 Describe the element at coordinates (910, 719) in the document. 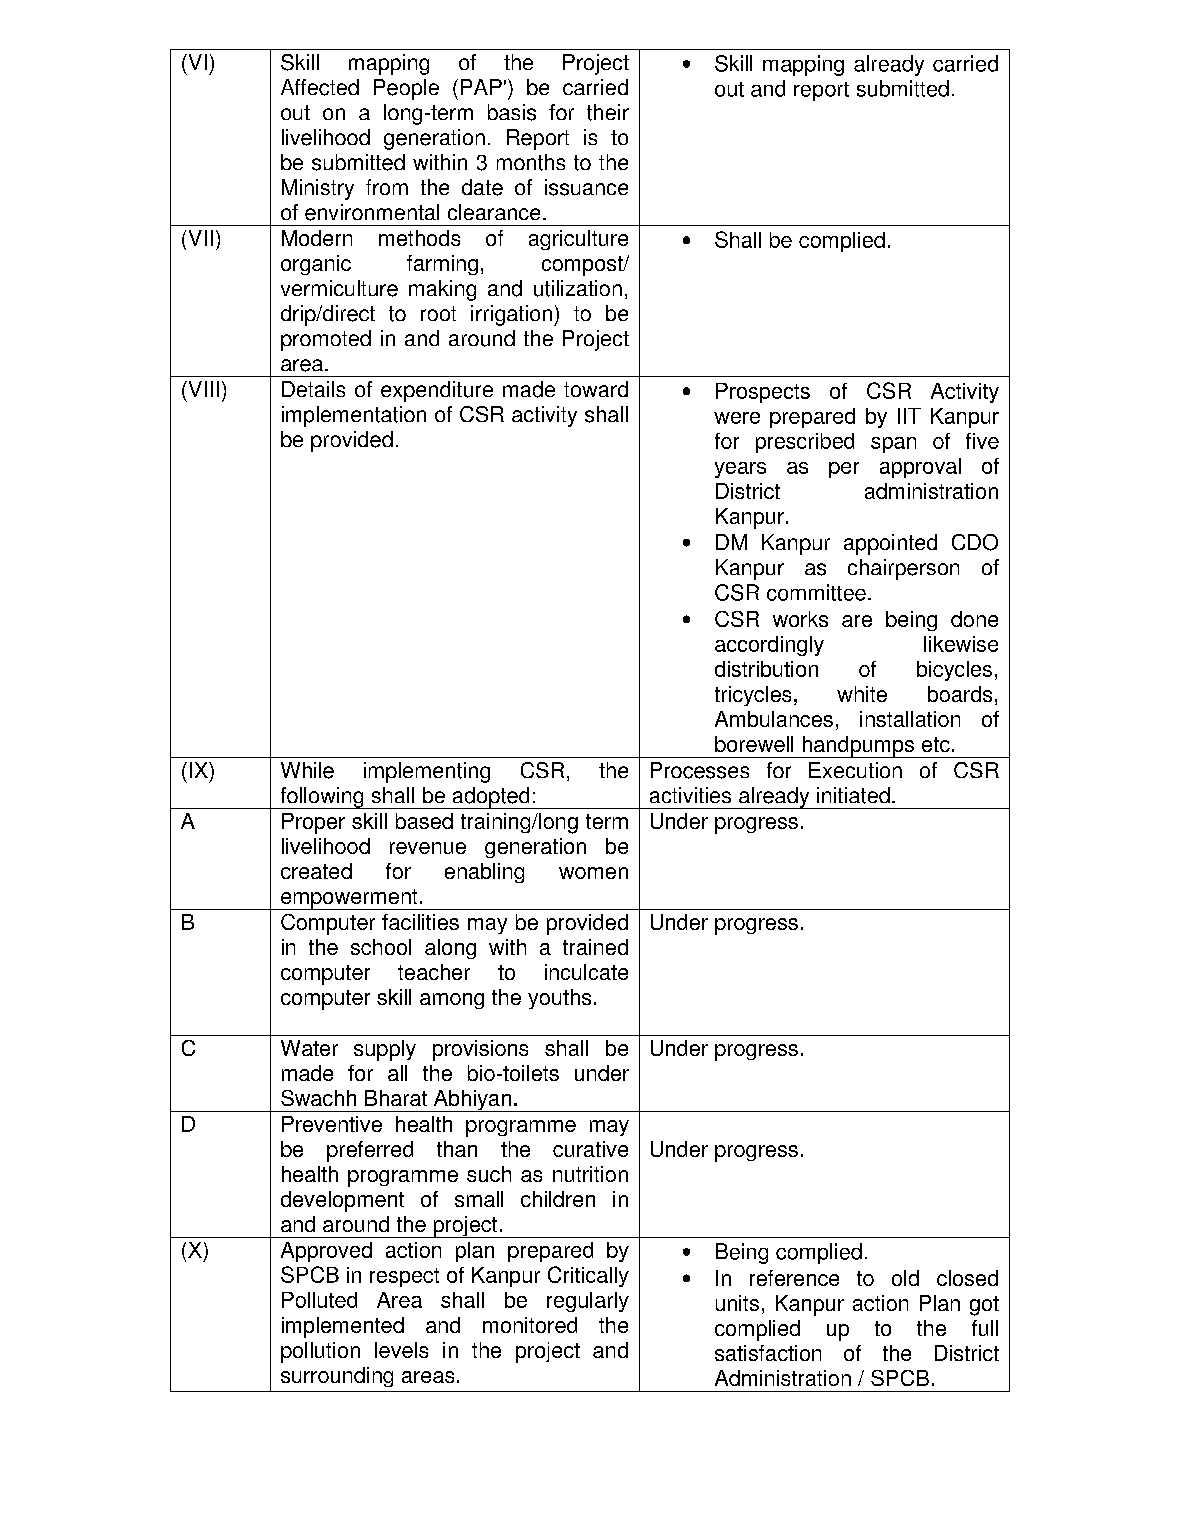

I see `installation` at that location.
